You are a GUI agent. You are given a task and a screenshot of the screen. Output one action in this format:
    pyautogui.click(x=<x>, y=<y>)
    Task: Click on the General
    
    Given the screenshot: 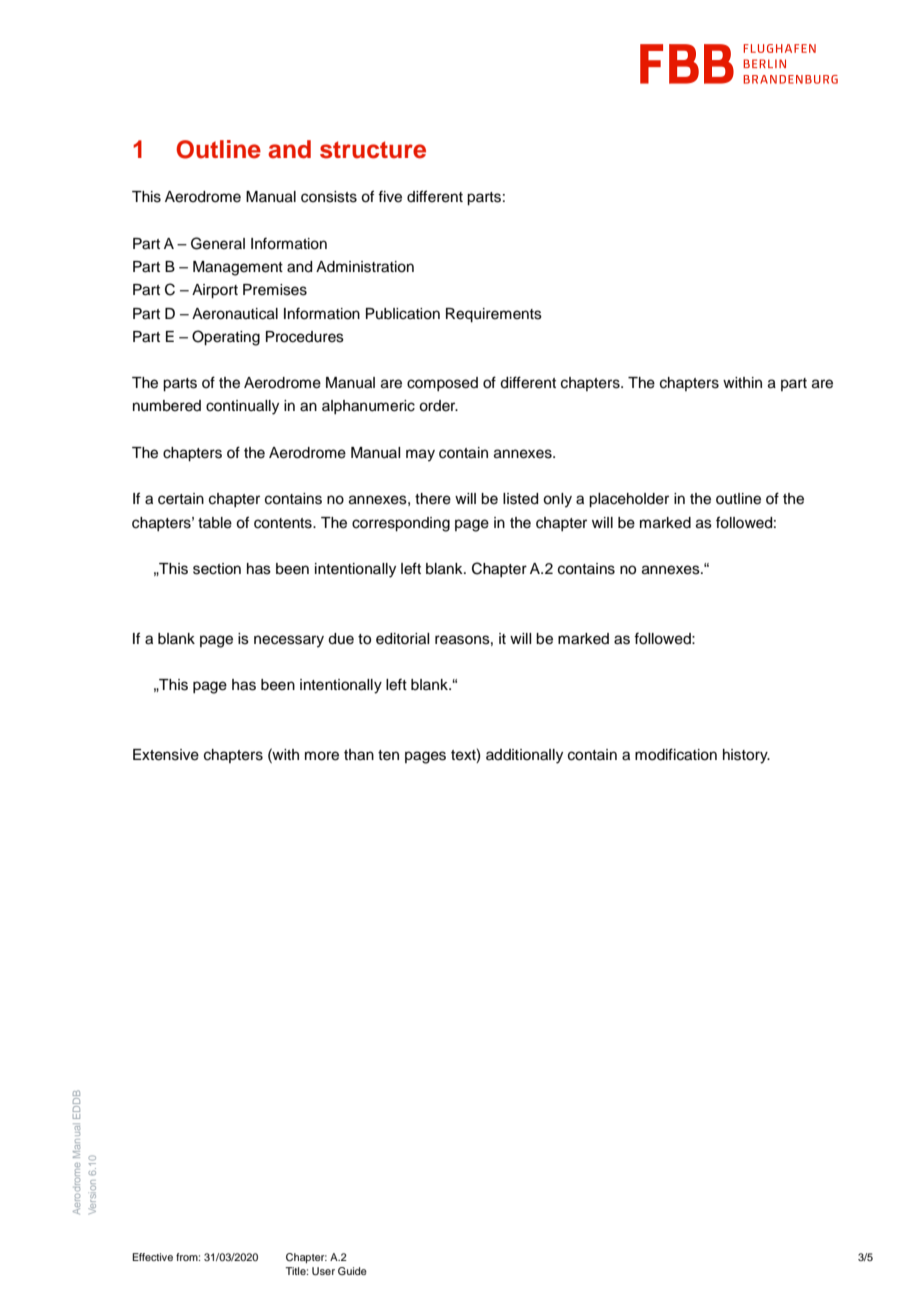 What is the action you would take?
    pyautogui.click(x=218, y=243)
